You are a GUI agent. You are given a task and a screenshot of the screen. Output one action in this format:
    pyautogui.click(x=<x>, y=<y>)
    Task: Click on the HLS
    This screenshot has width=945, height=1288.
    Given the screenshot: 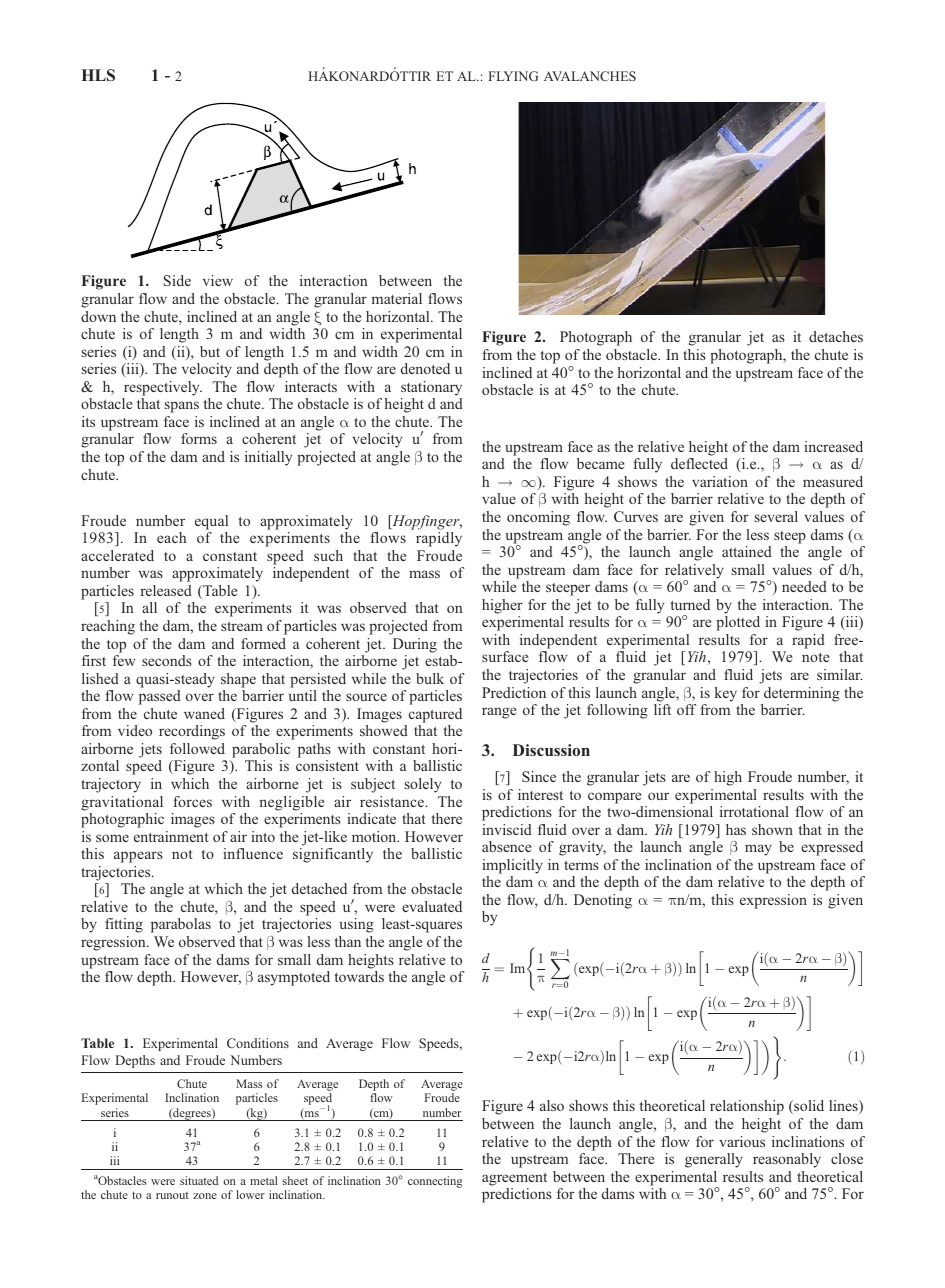 What is the action you would take?
    pyautogui.click(x=98, y=75)
